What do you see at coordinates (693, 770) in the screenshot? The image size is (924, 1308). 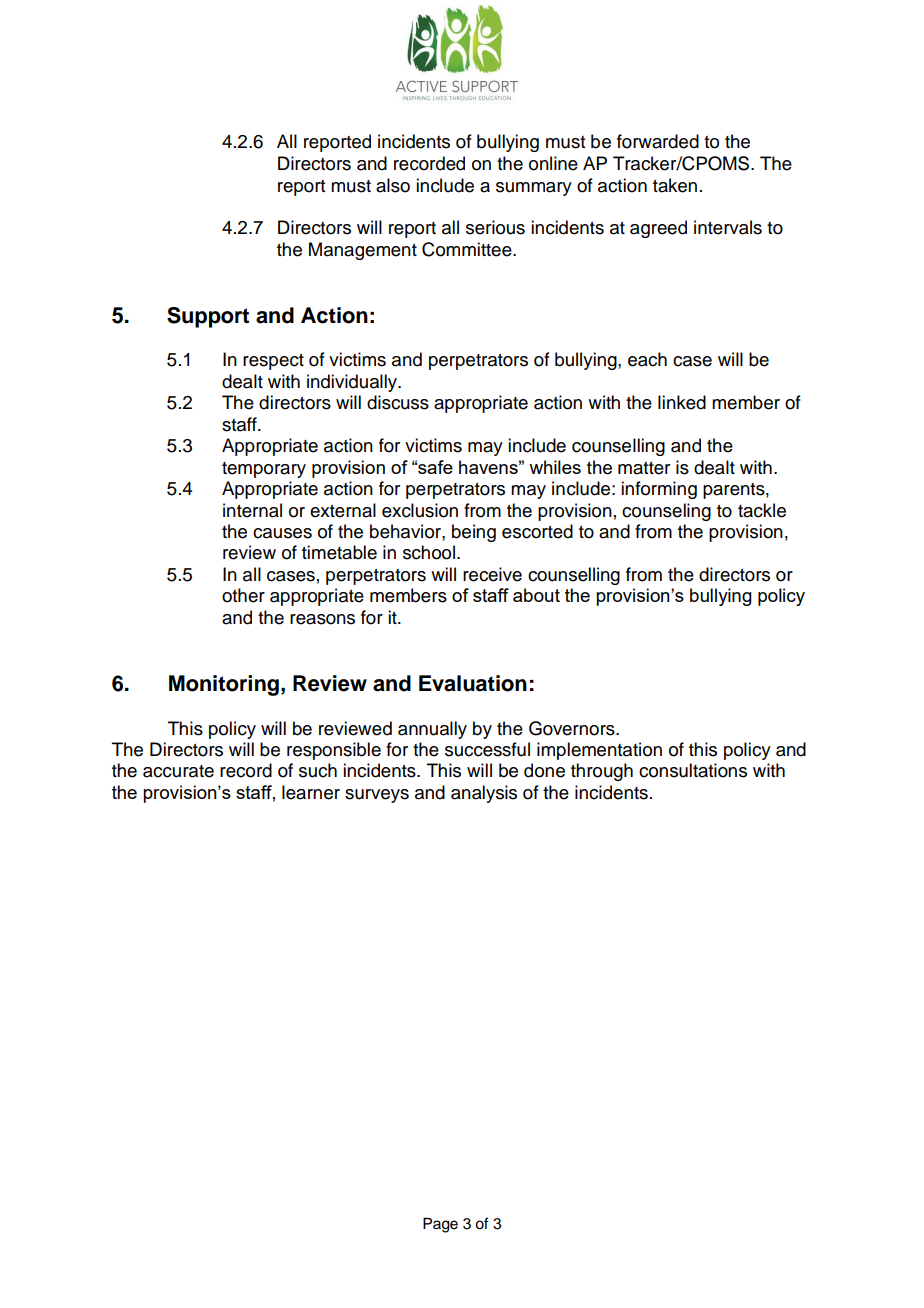 I see `consultations` at bounding box center [693, 770].
